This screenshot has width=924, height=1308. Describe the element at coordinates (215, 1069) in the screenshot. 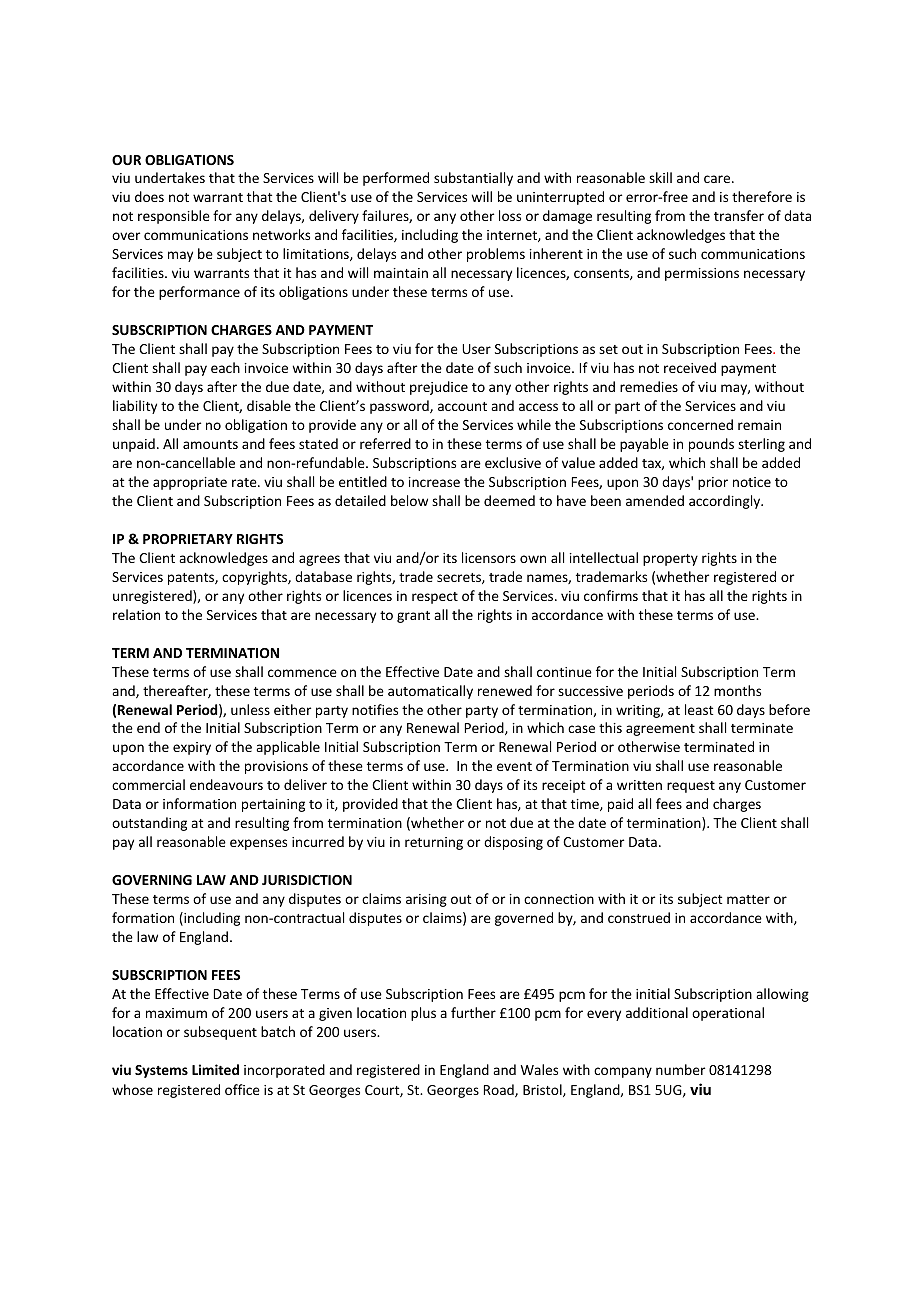

I see `Limited` at that location.
